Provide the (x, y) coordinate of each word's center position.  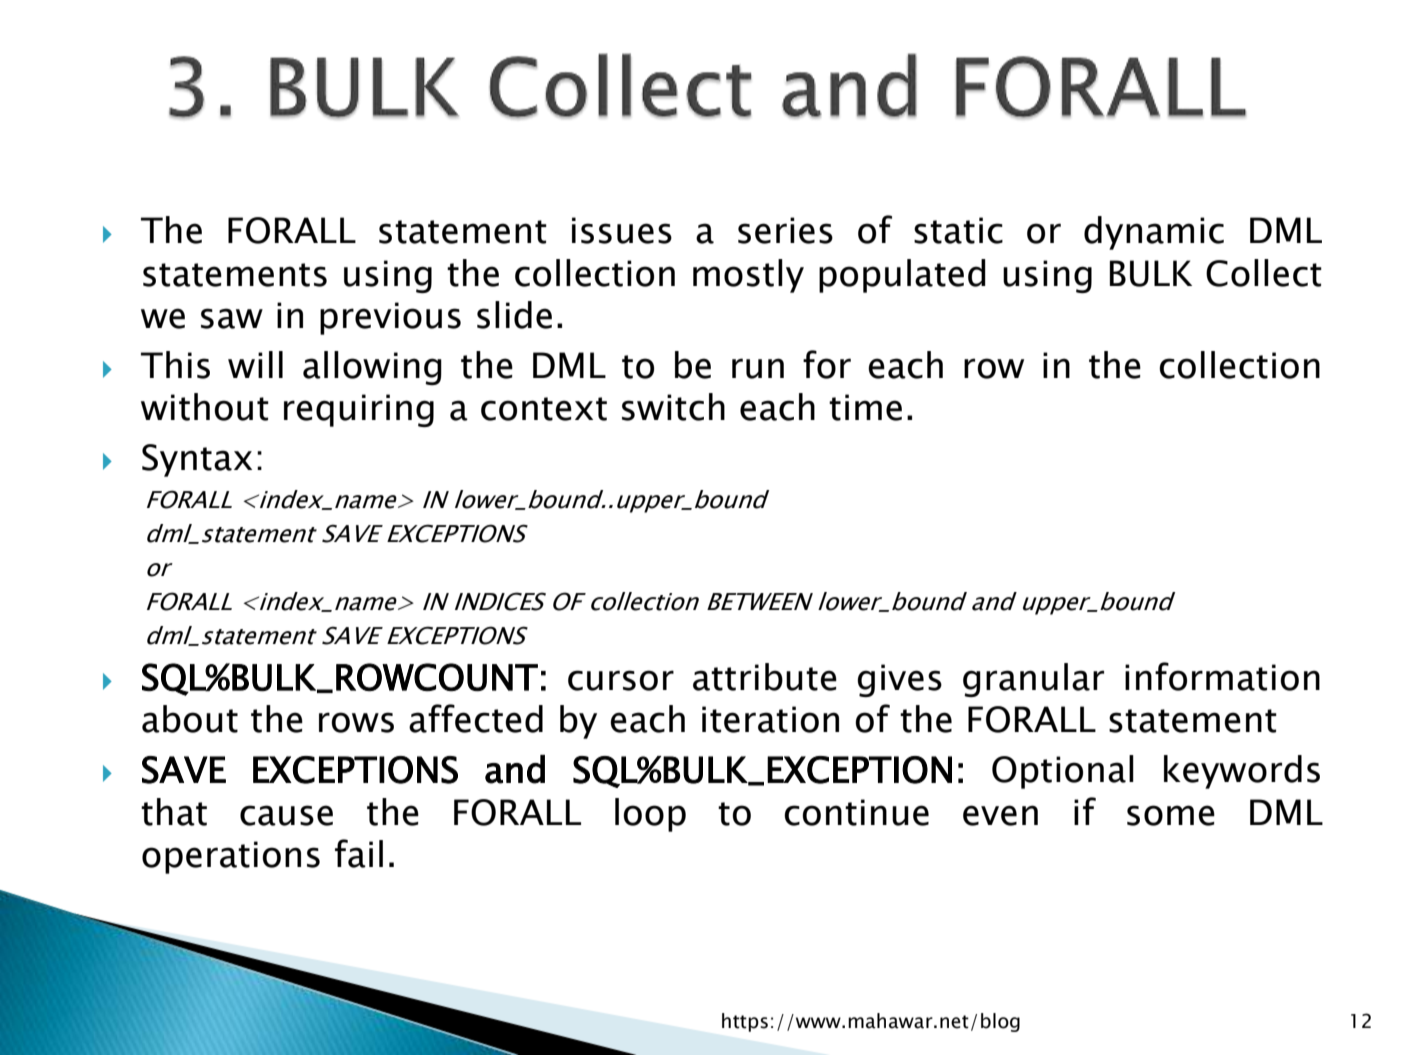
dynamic (1154, 233)
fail (359, 853)
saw (232, 318)
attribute (765, 677)
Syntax (197, 460)
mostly (748, 276)
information (1222, 676)
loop (650, 815)
